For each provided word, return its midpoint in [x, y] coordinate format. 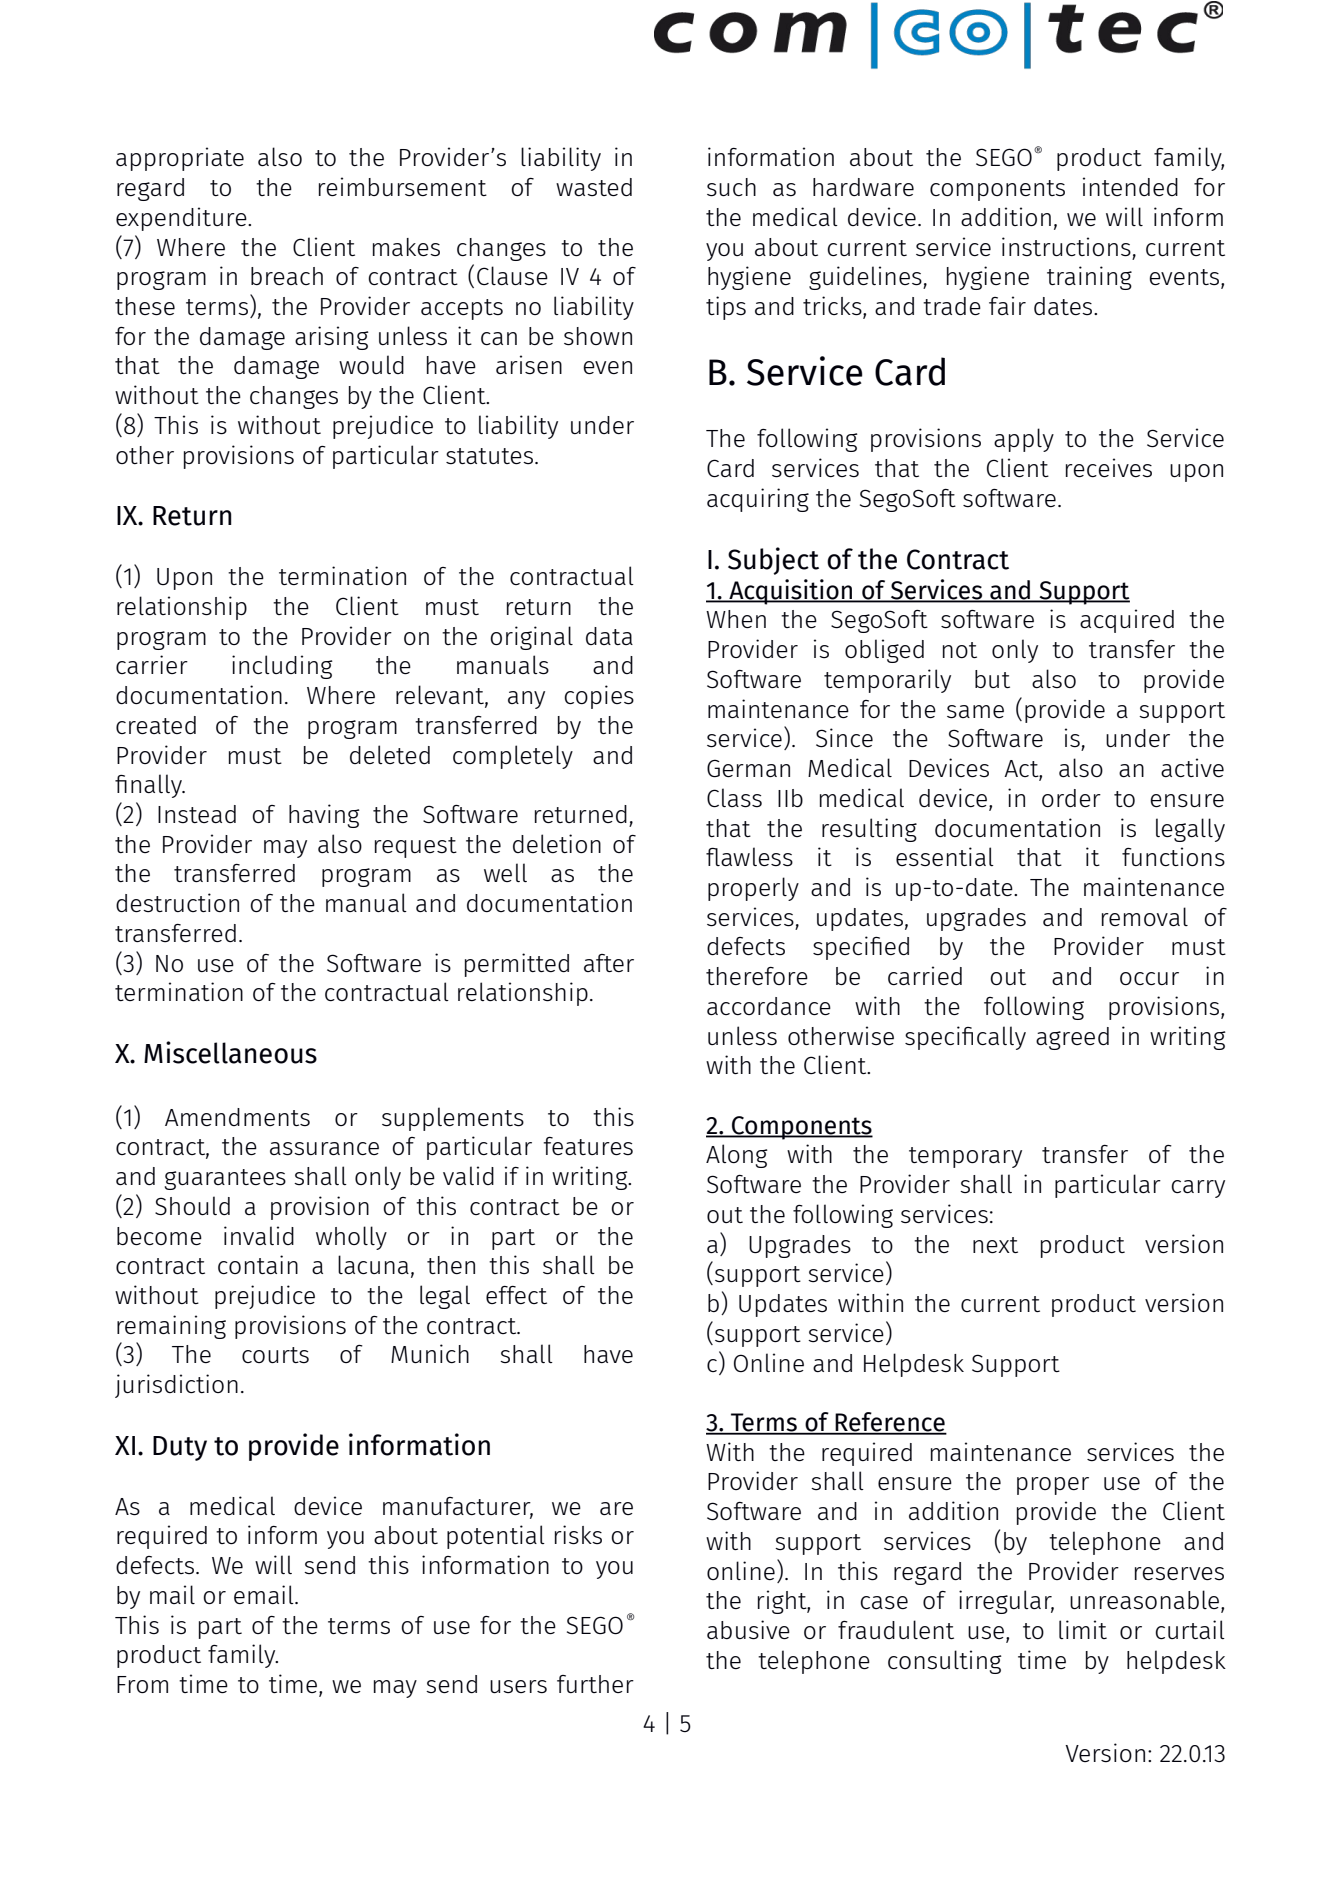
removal [1145, 916]
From [142, 1684]
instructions [1066, 247]
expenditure [182, 219]
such [731, 187]
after [609, 963]
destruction [177, 903]
